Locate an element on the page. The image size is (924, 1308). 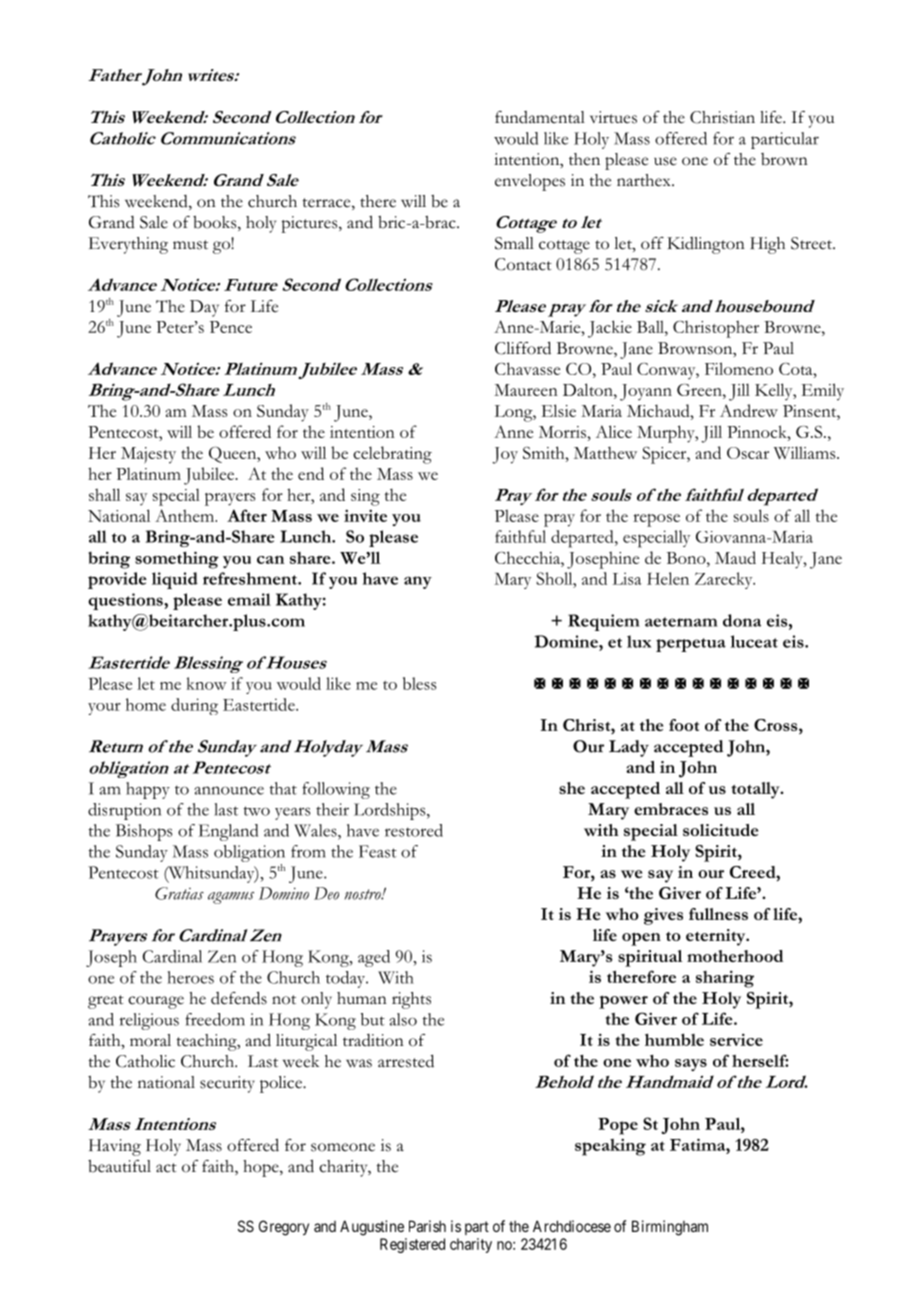
hope is located at coordinates (262, 1168).
